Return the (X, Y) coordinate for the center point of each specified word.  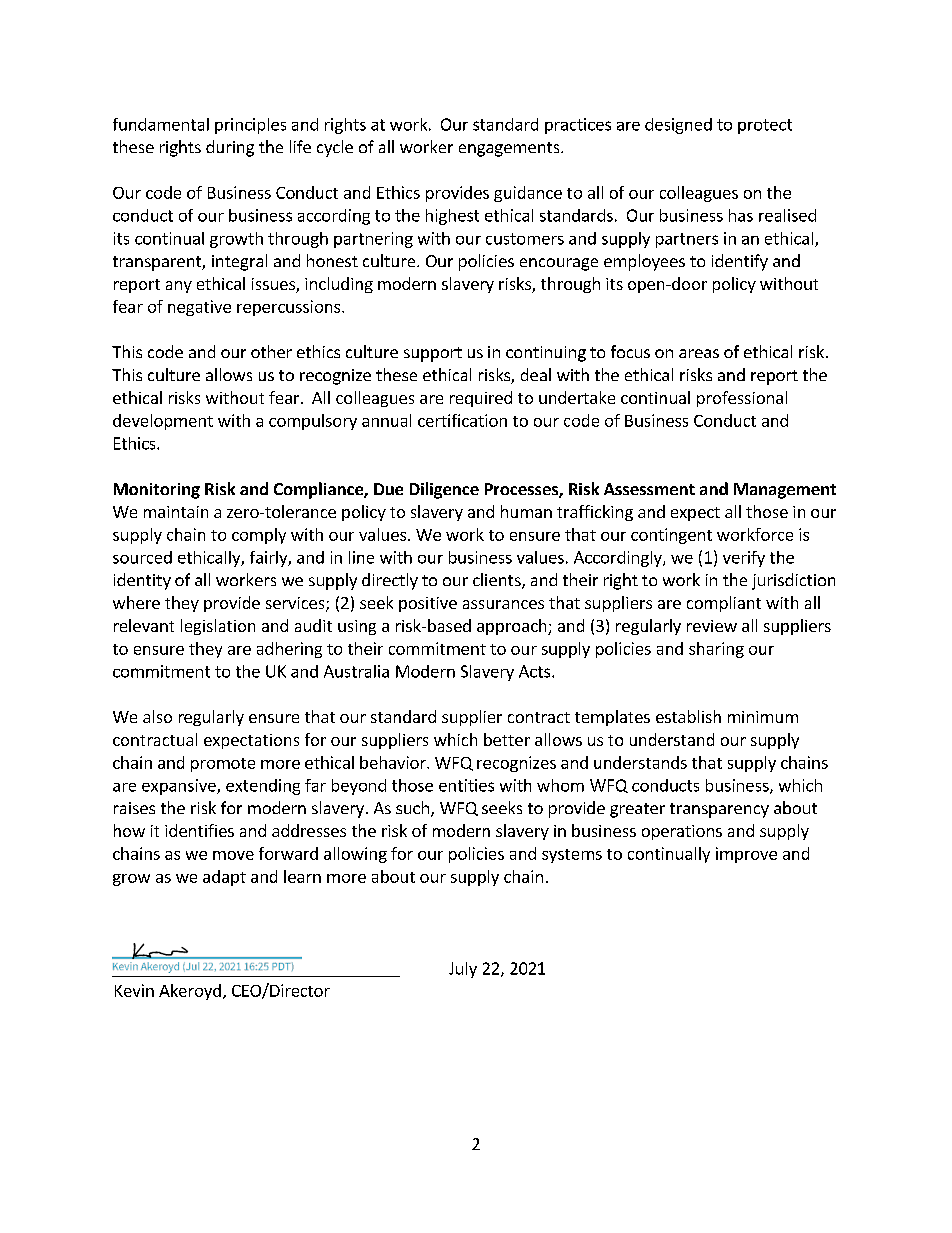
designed (678, 126)
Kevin (134, 990)
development (163, 422)
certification (462, 420)
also (157, 716)
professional (742, 399)
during (230, 148)
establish (688, 716)
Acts (536, 671)
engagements (510, 149)
